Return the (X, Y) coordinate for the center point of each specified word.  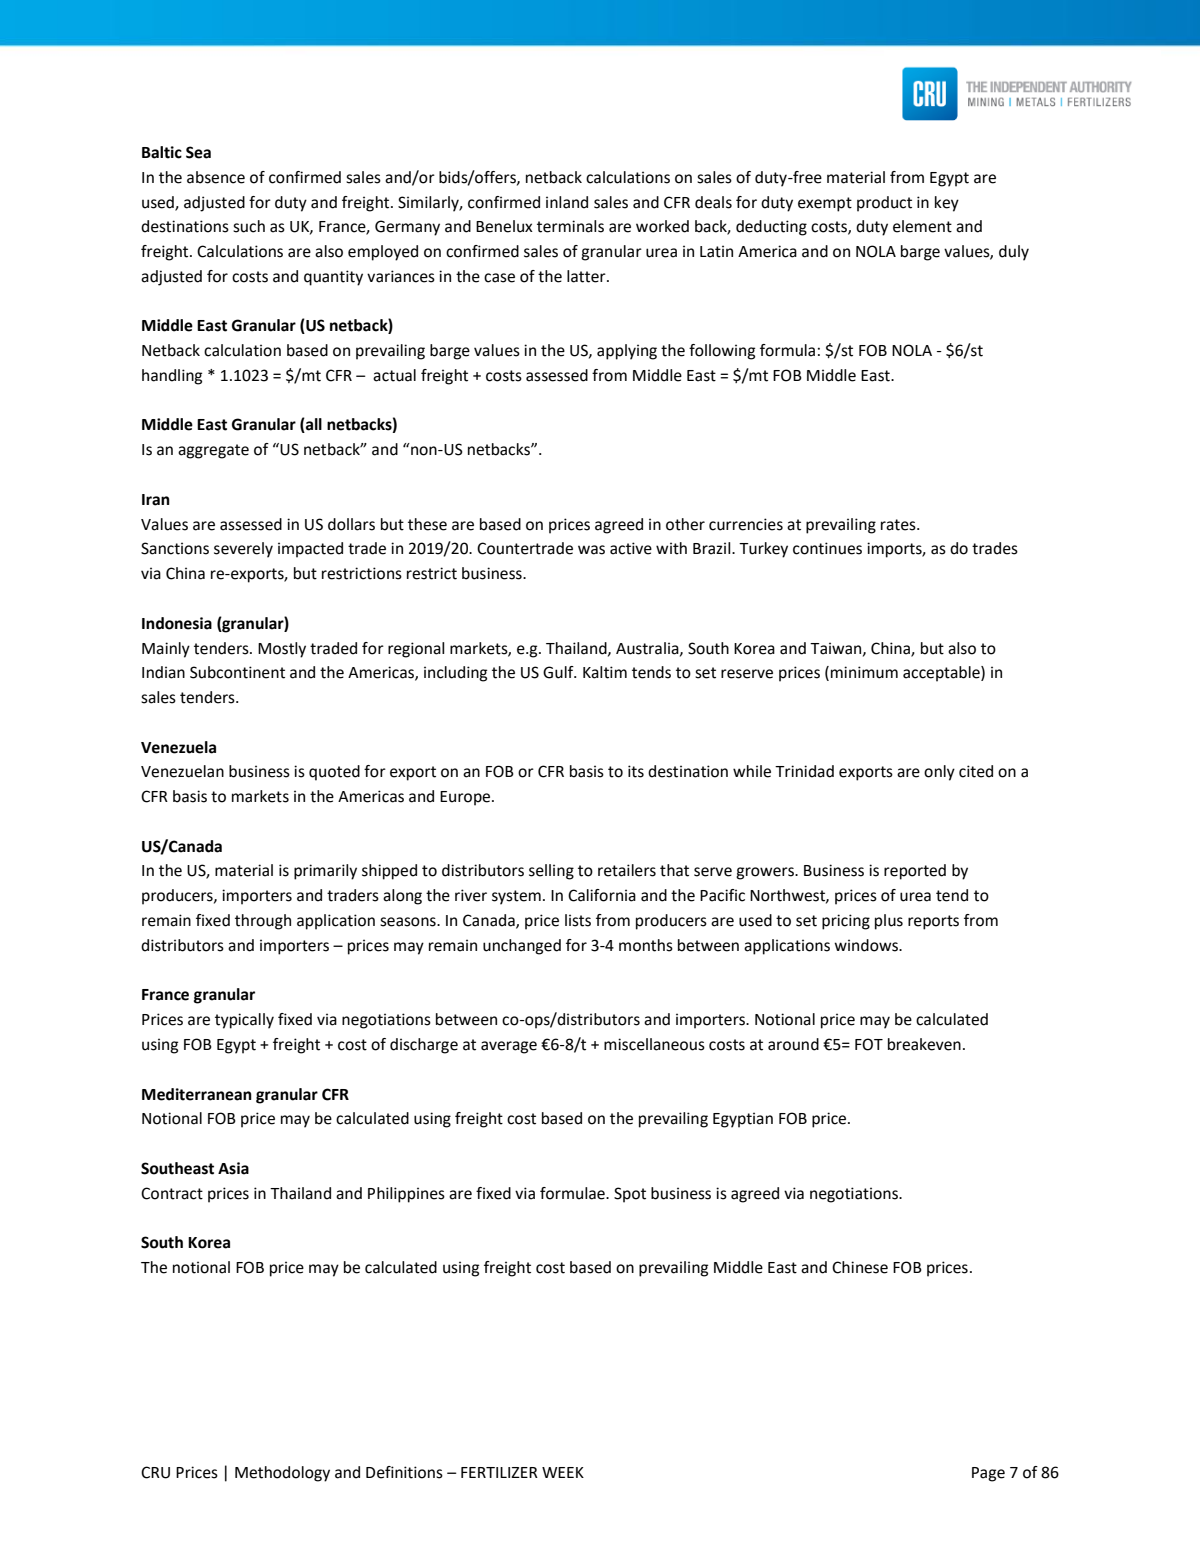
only (939, 773)
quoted (334, 773)
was (591, 550)
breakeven (924, 1044)
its (636, 771)
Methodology (282, 1474)
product (884, 204)
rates (899, 525)
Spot (630, 1195)
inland (567, 202)
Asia (233, 1168)
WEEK (563, 1472)
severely (243, 550)
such (249, 226)
